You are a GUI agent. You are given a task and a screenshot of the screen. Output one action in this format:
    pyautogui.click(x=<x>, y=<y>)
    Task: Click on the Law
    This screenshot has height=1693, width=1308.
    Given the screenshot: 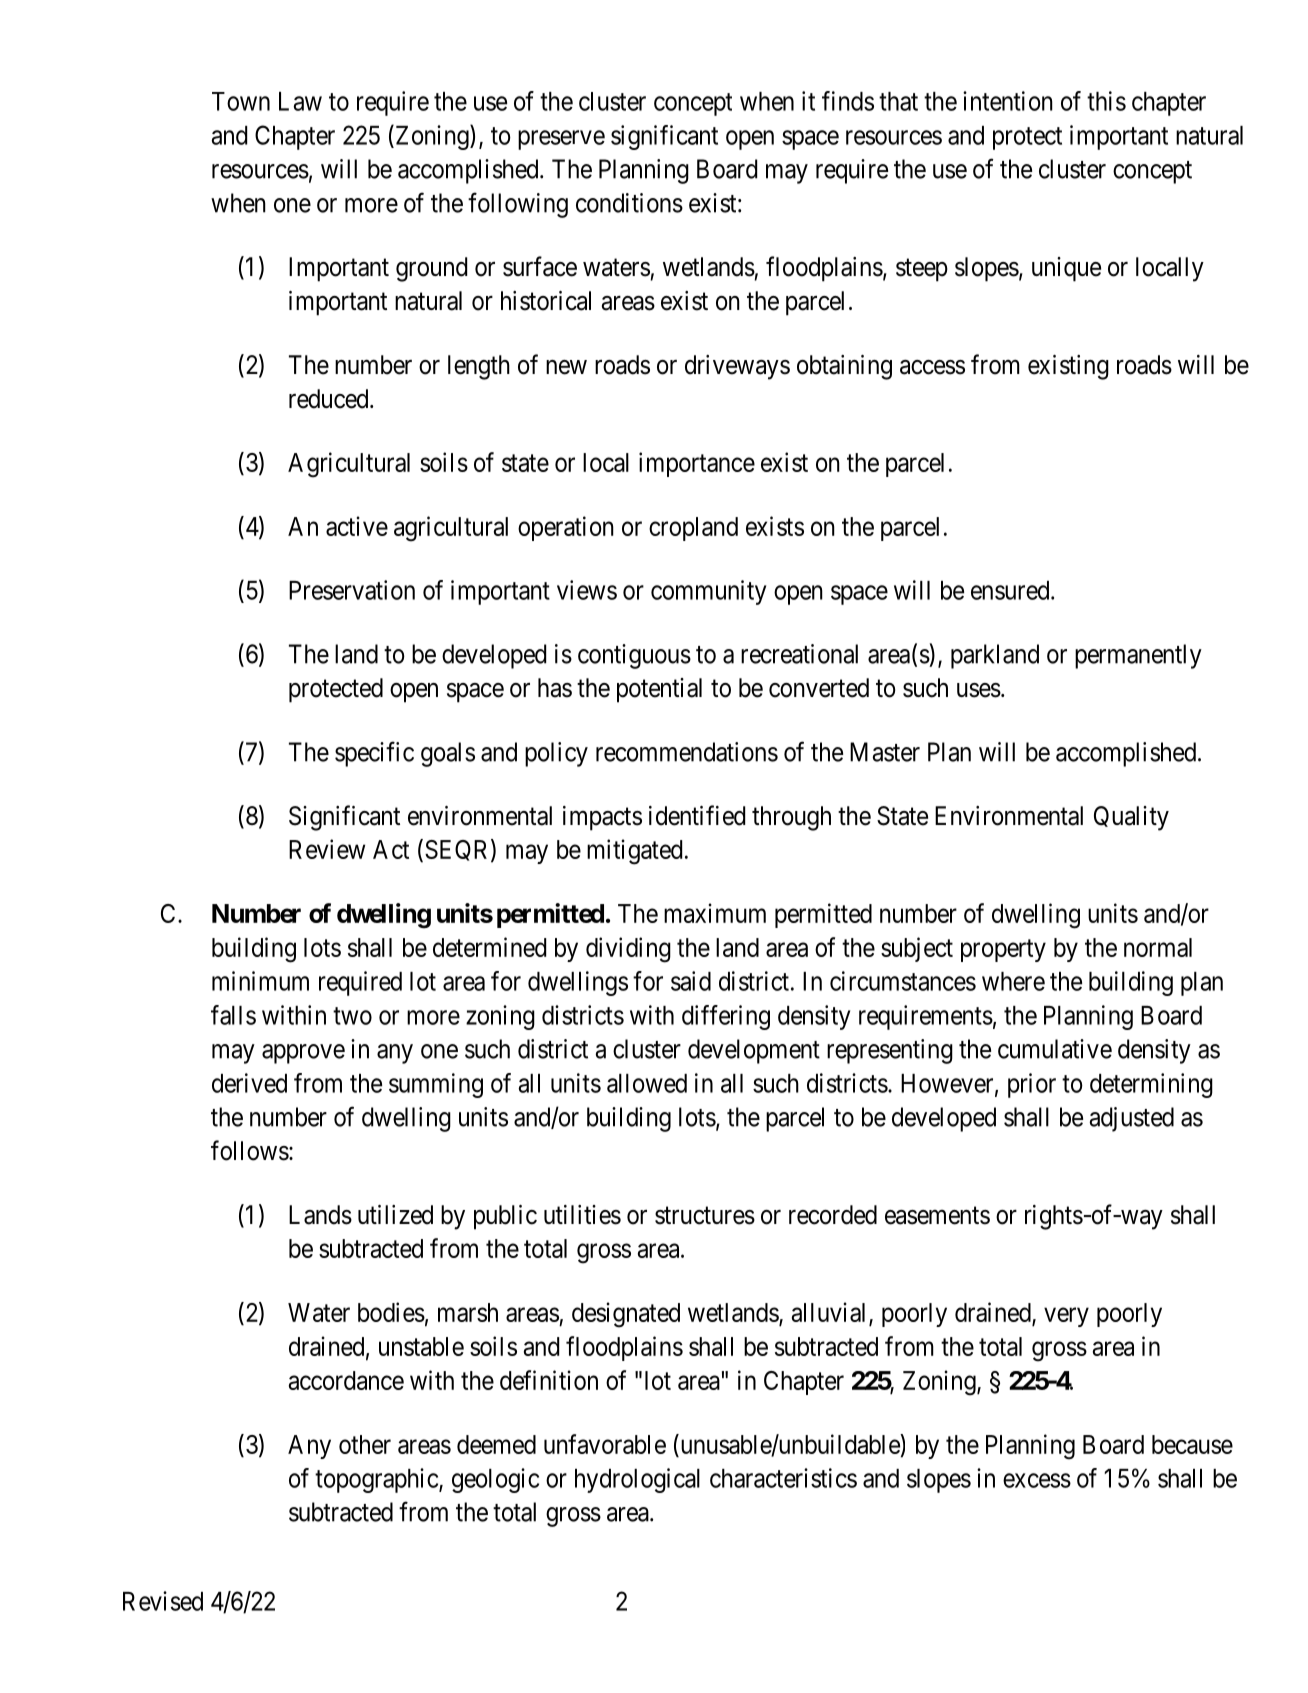 What is the action you would take?
    pyautogui.click(x=300, y=101)
